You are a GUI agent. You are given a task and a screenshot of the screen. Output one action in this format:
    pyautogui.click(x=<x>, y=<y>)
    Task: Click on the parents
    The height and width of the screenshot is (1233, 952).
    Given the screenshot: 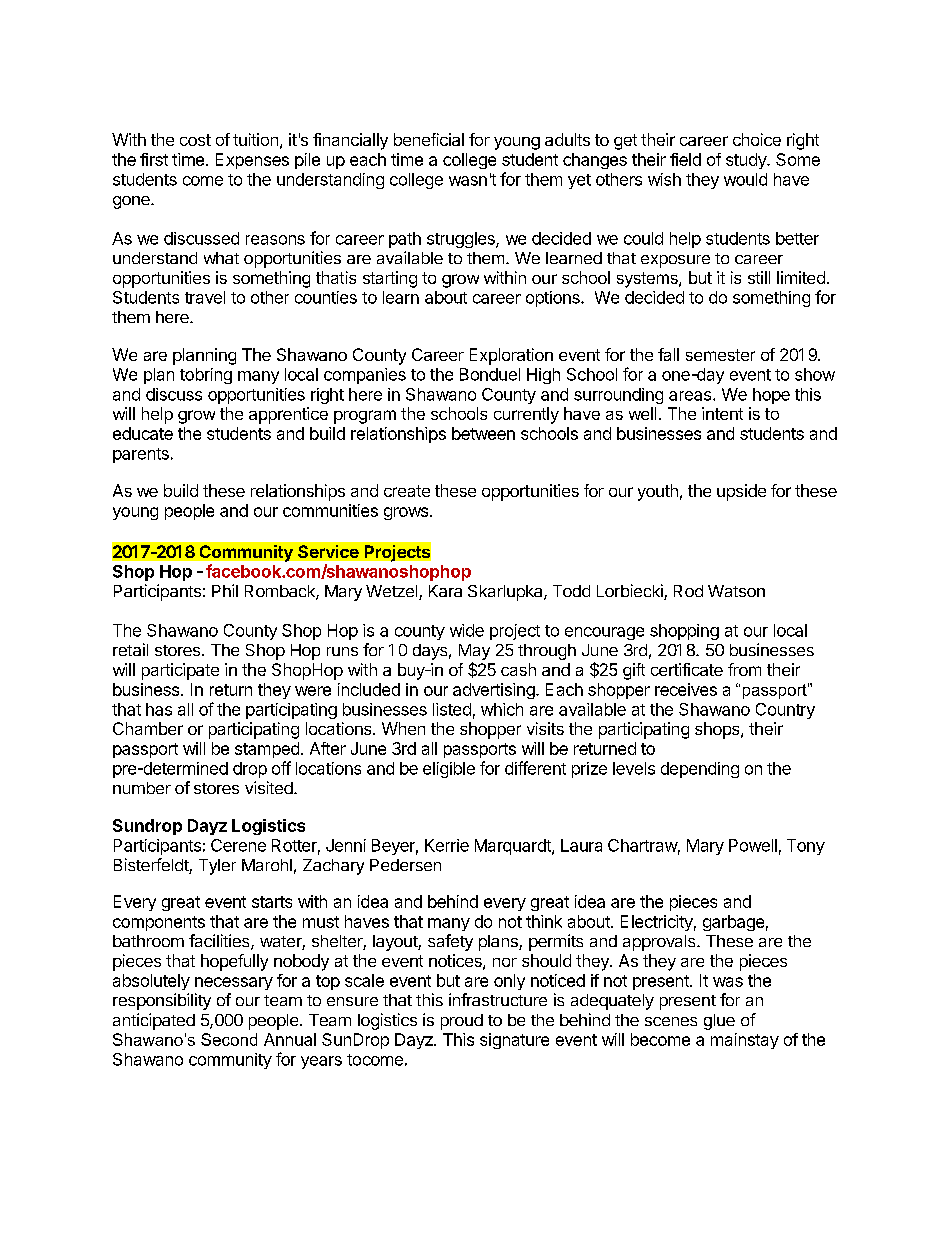 What is the action you would take?
    pyautogui.click(x=141, y=455)
